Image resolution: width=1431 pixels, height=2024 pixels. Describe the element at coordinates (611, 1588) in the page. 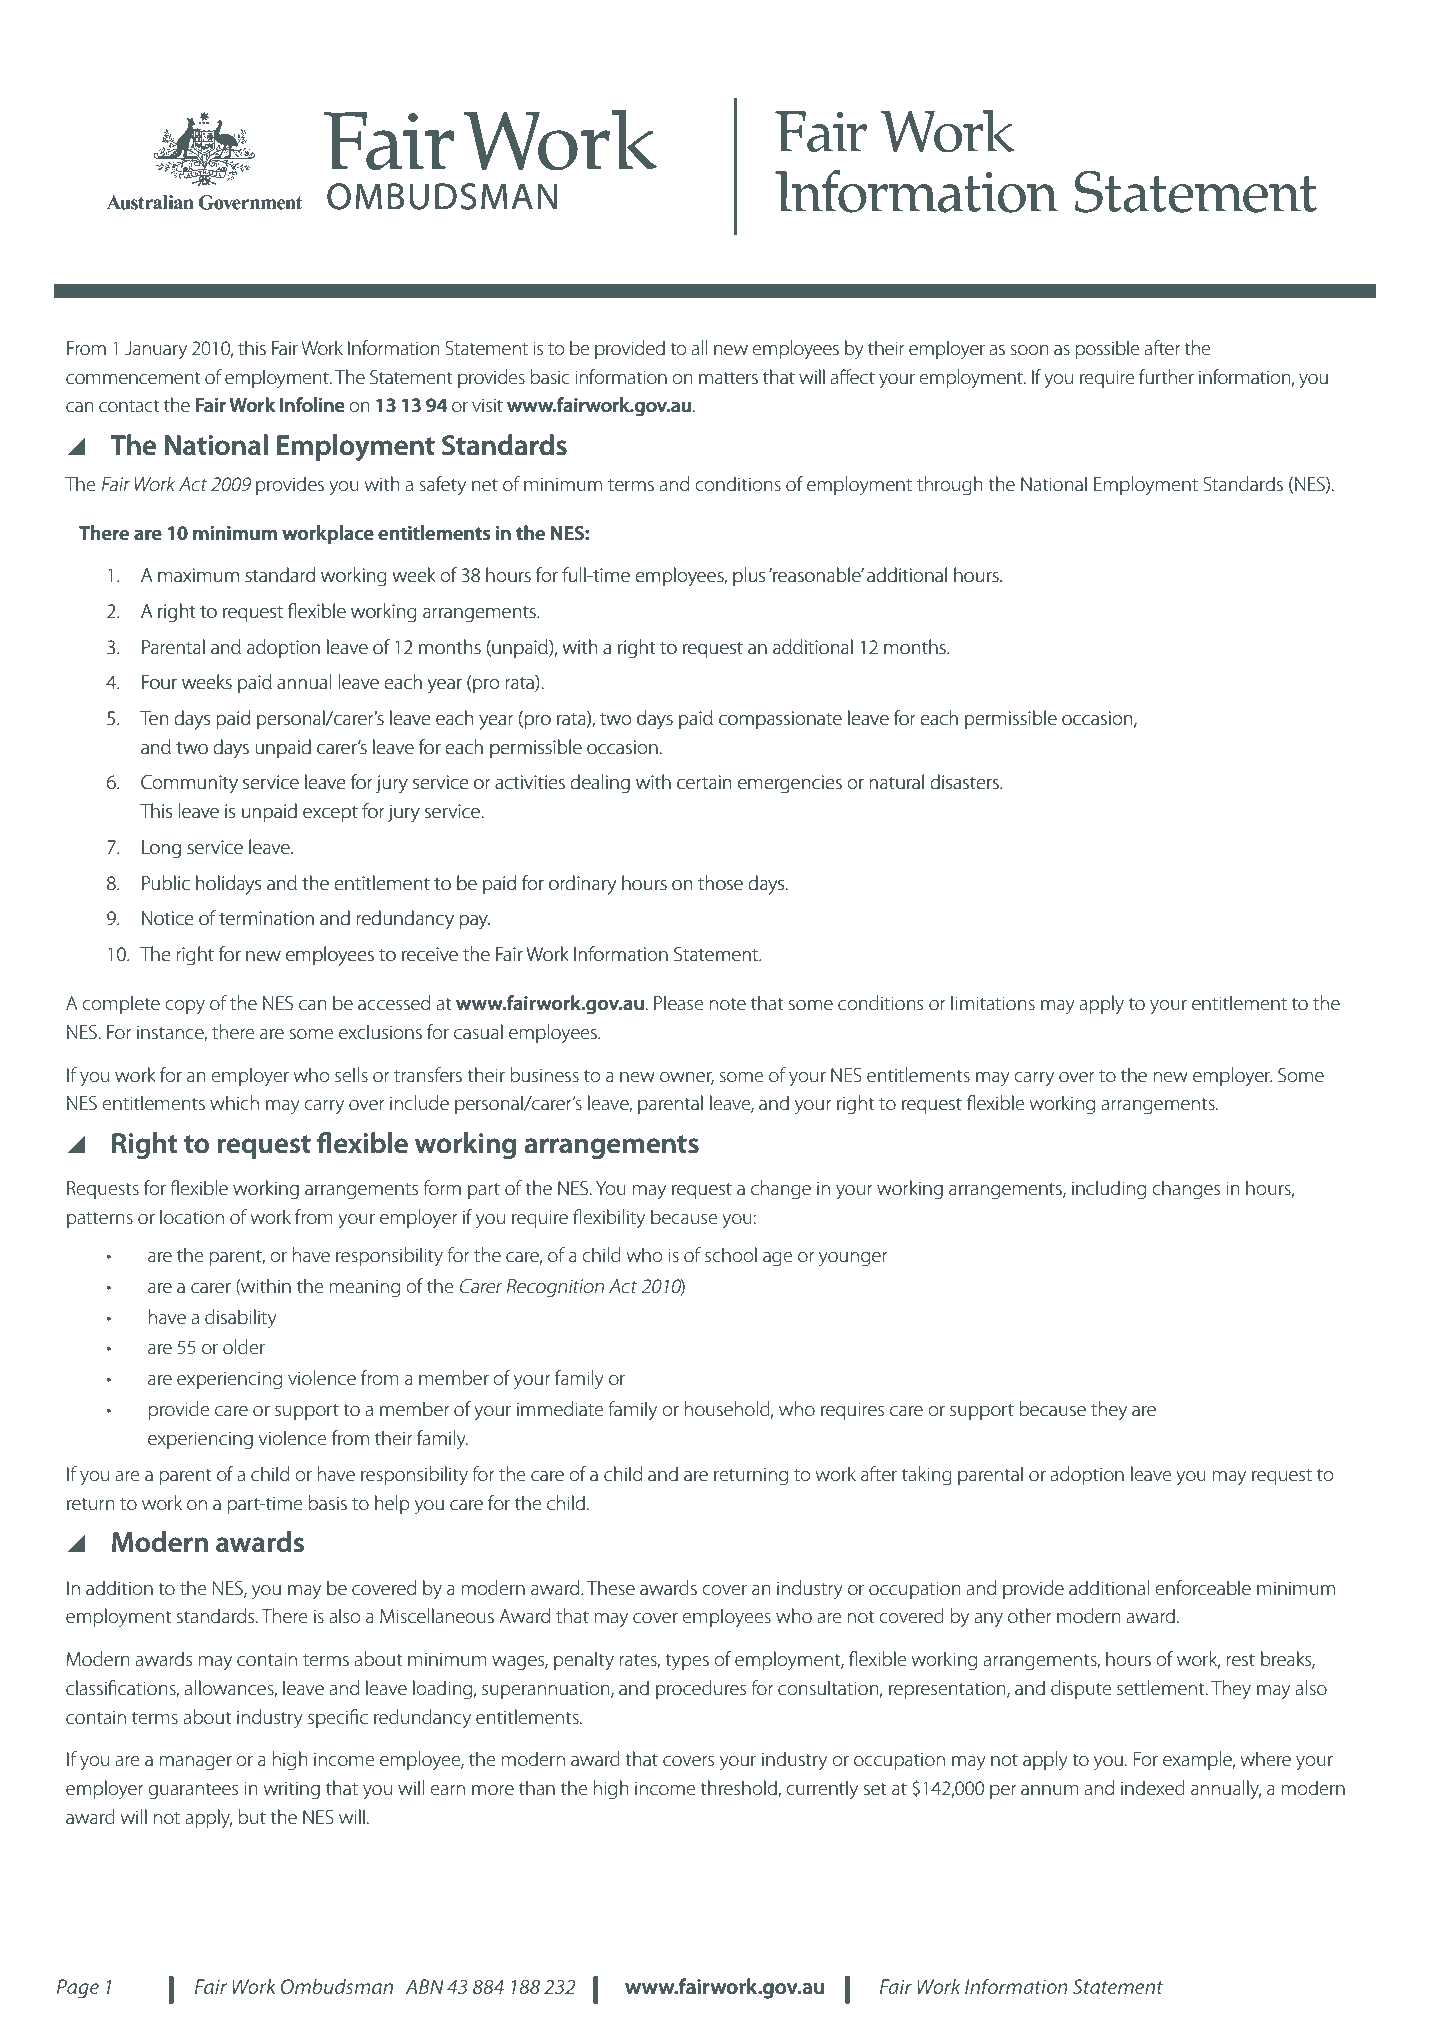

I see `These` at that location.
